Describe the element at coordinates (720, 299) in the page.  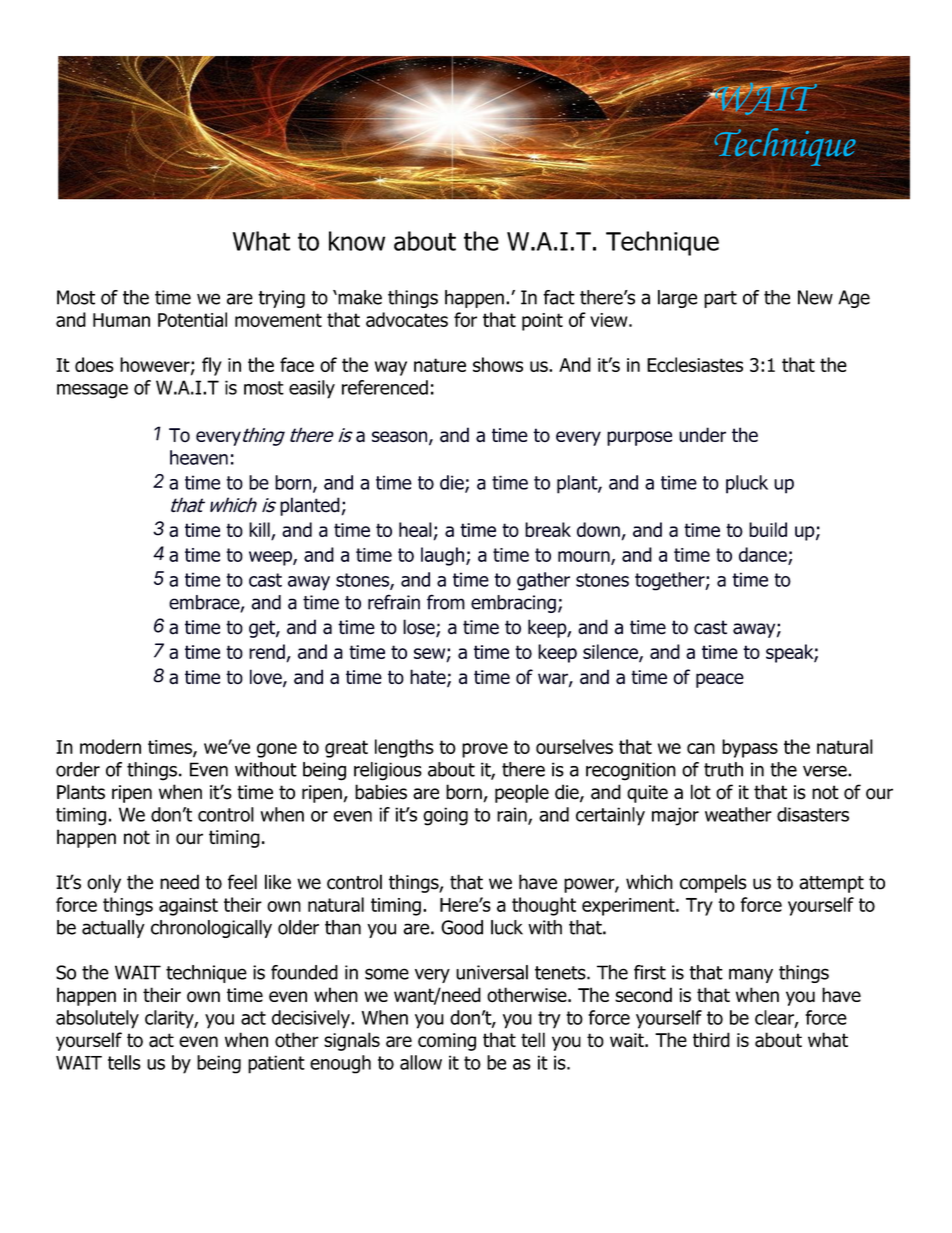
I see `part` at that location.
